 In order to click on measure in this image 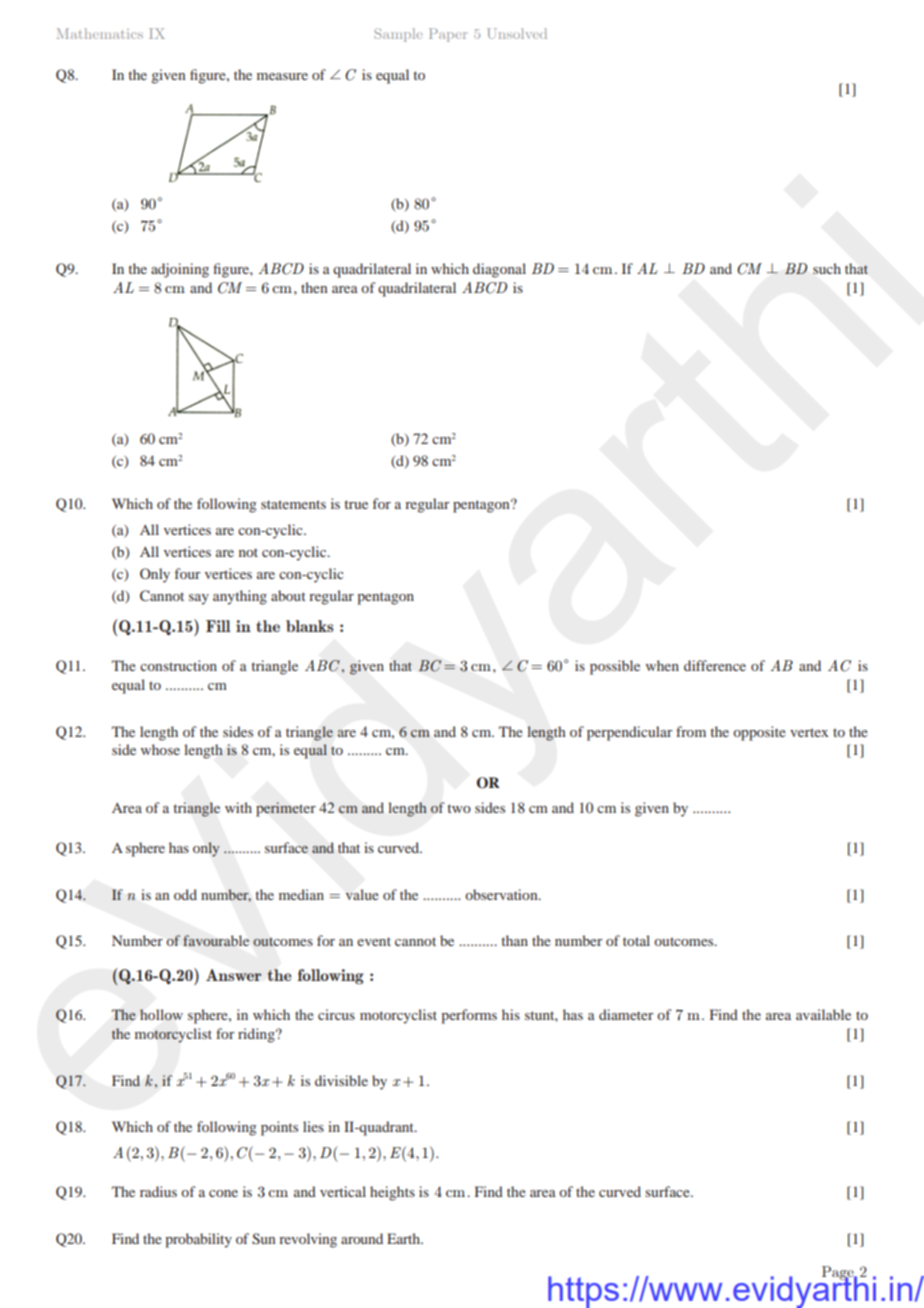, I will do `click(282, 76)`.
